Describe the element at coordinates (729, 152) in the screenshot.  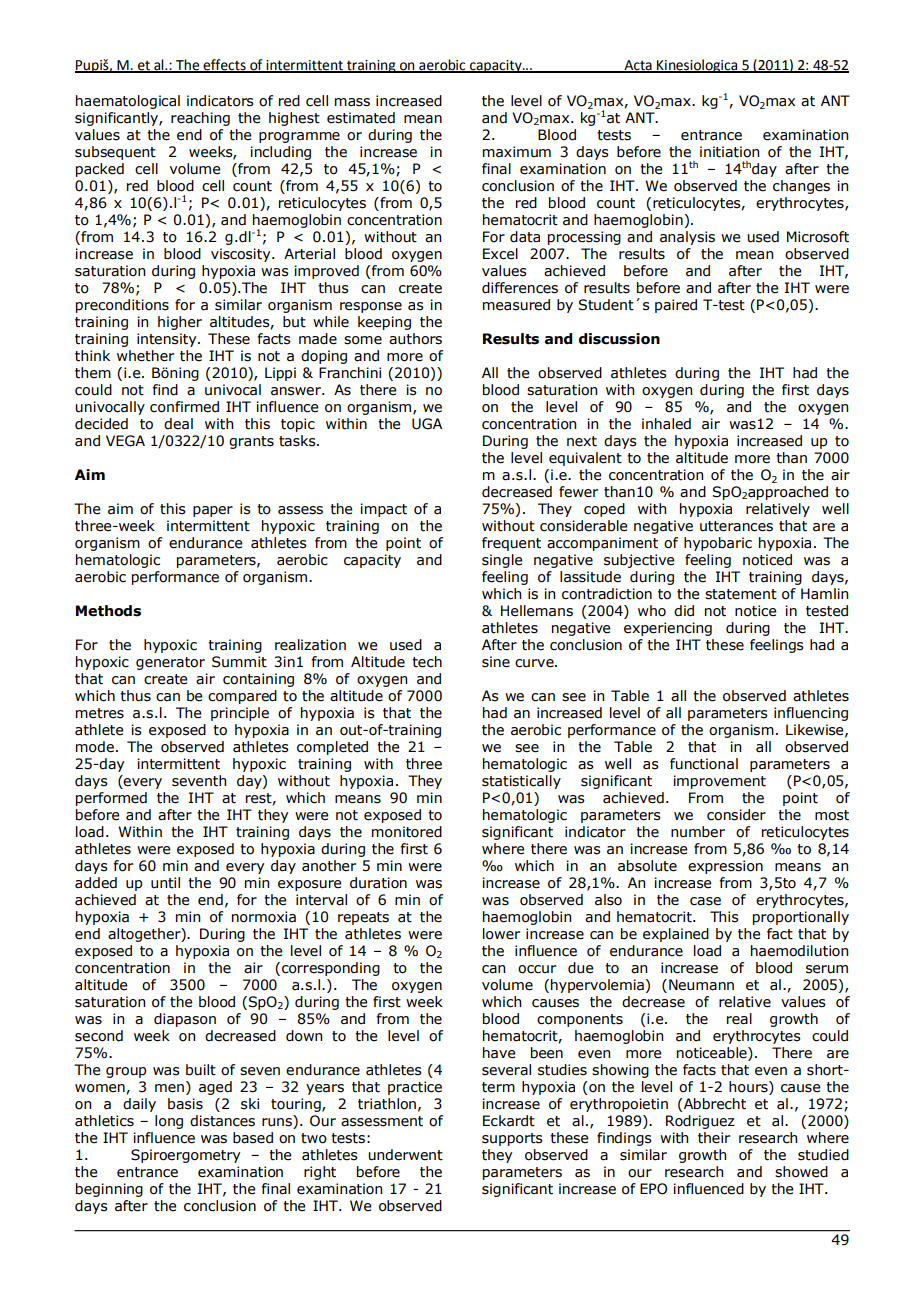
I see `initiation` at that location.
